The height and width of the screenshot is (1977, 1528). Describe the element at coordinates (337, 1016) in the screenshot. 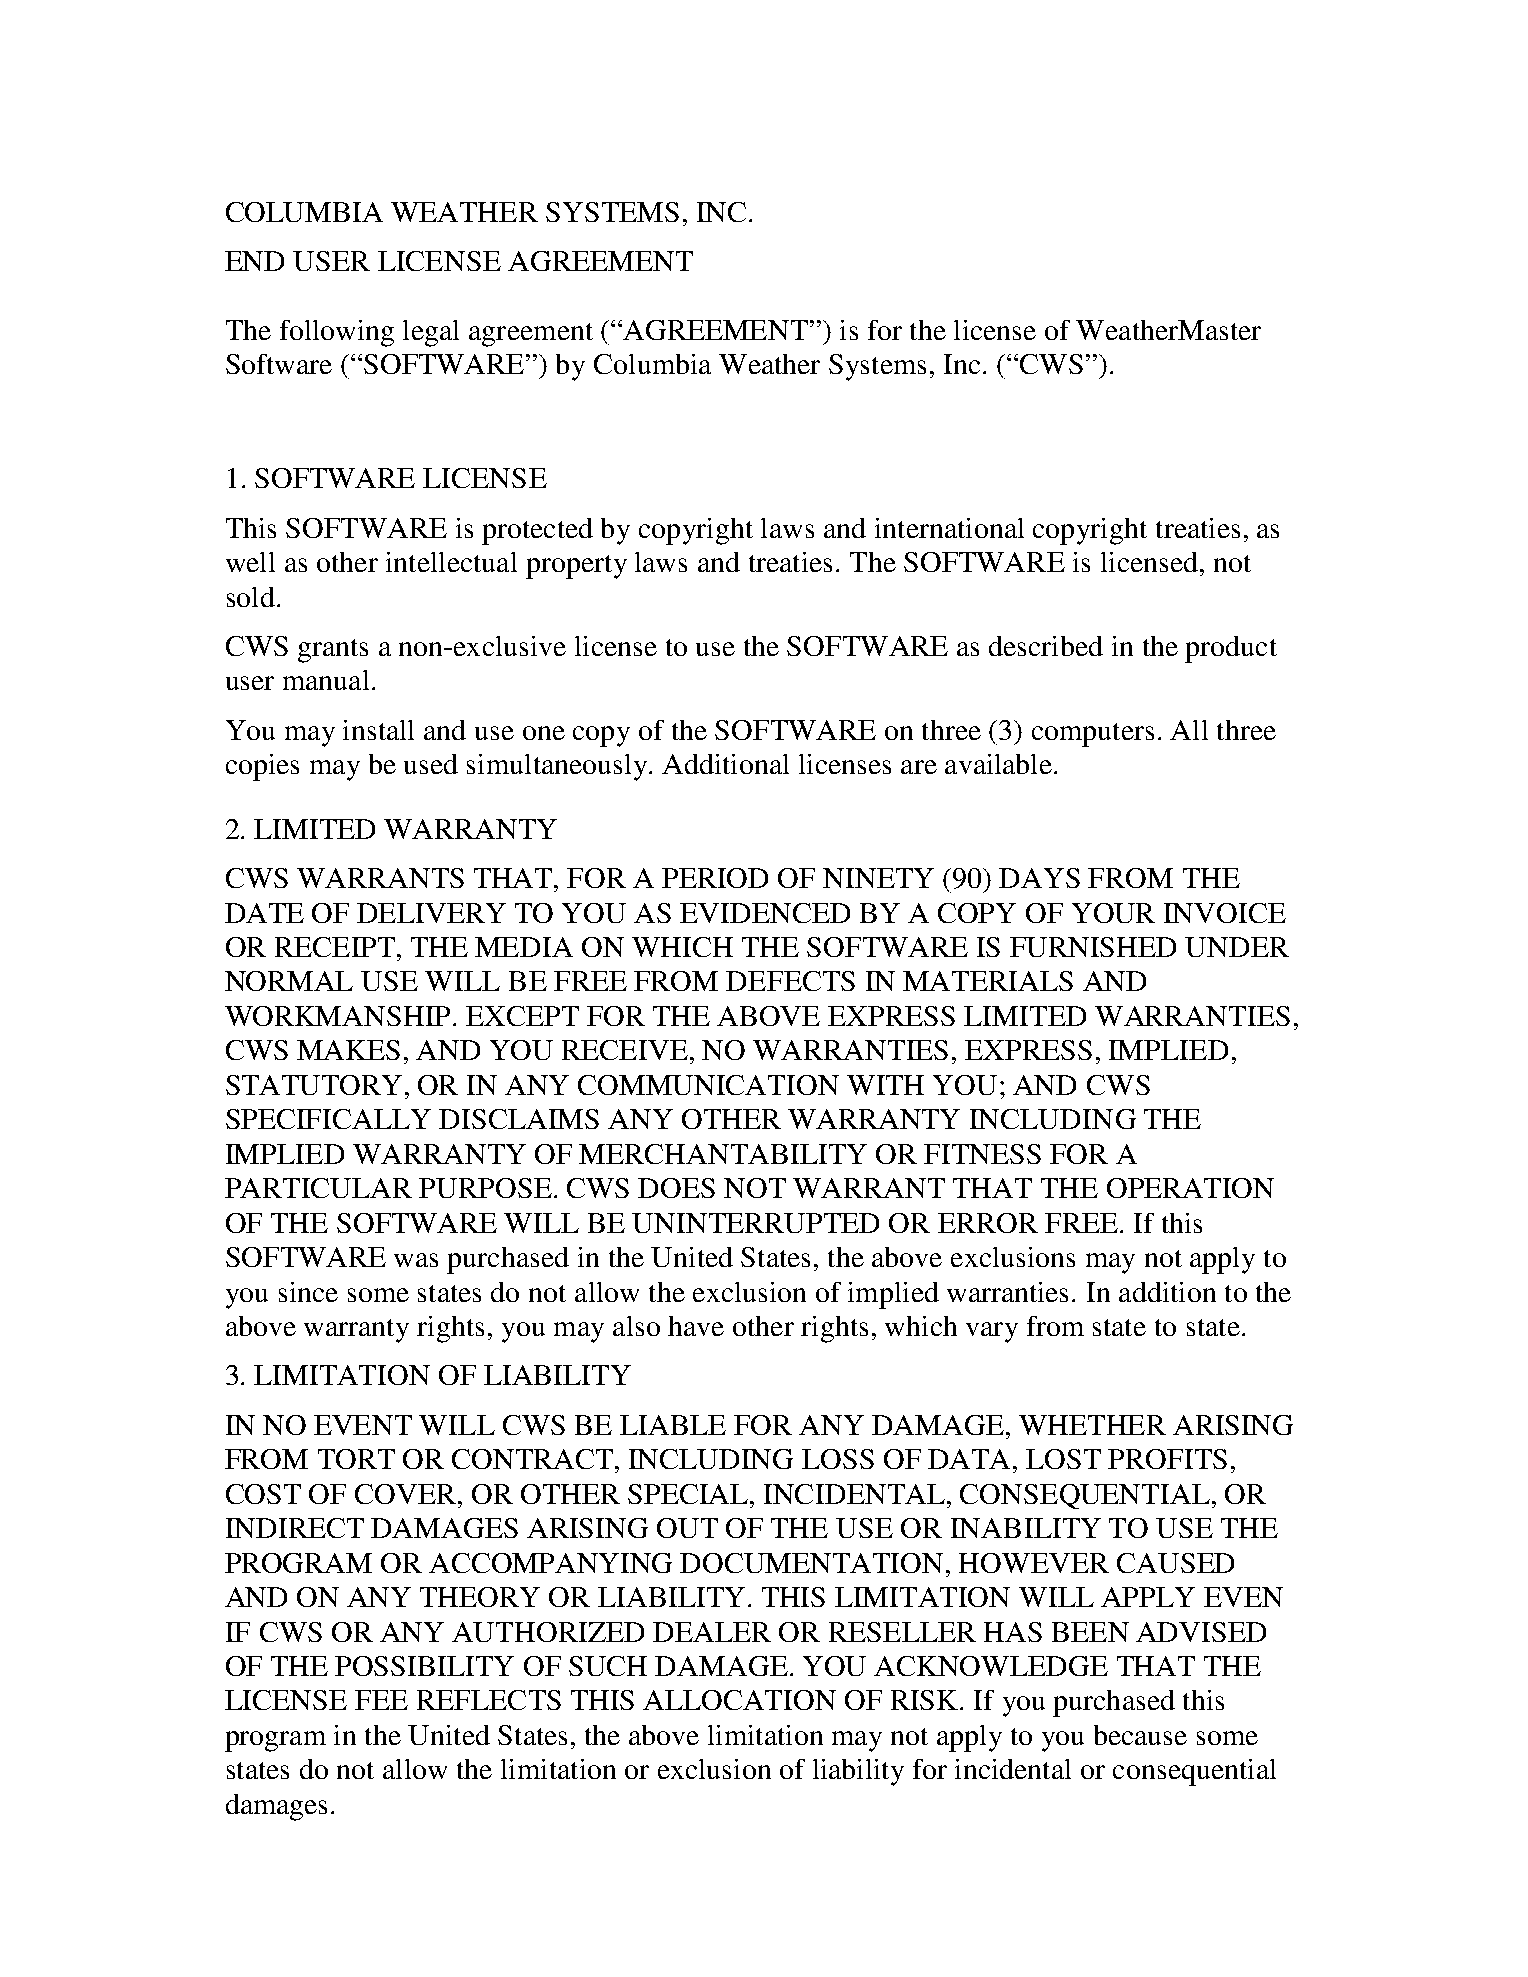

I see `WORKMANSHIP` at that location.
